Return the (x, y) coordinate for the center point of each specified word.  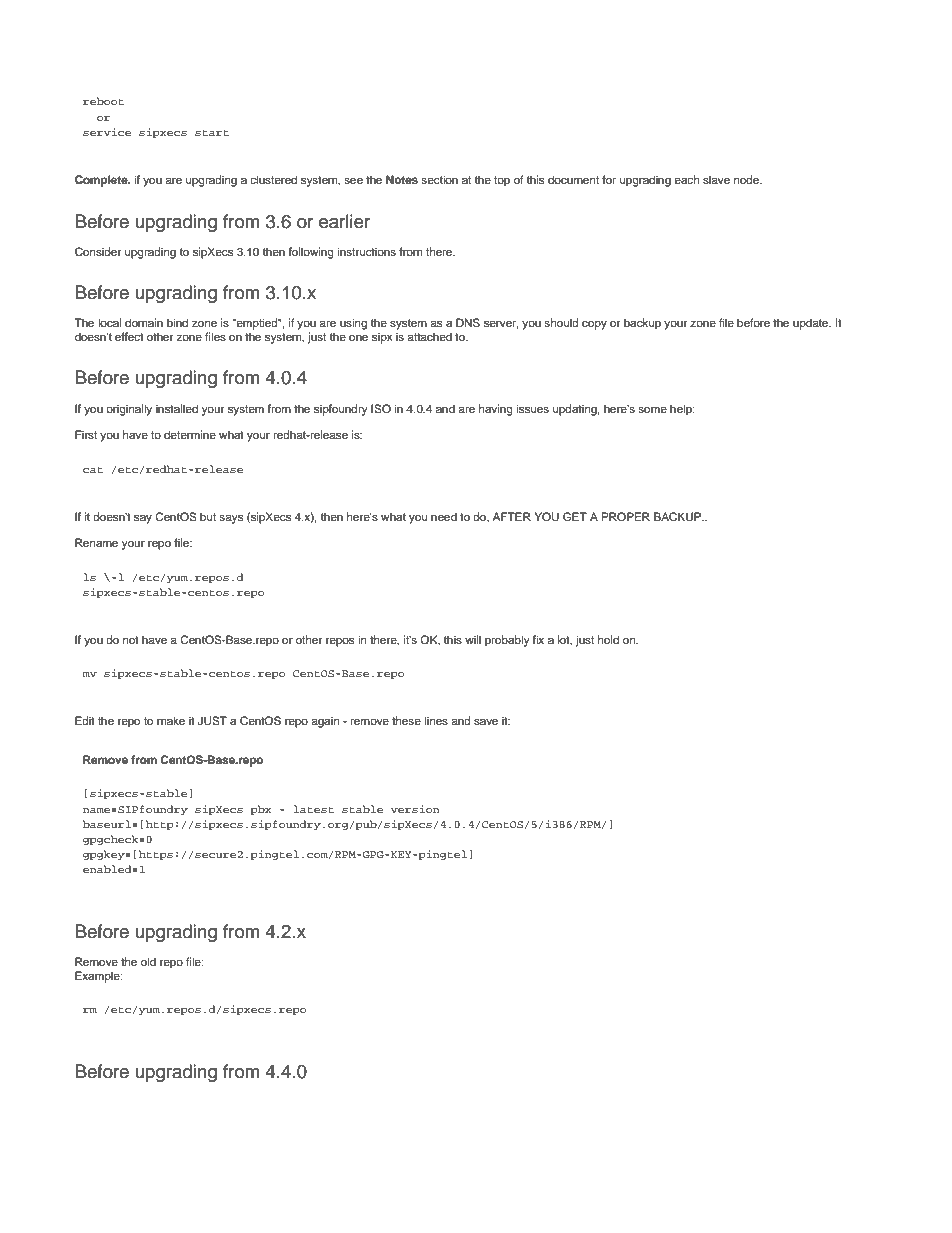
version (415, 809)
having (496, 410)
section (439, 179)
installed (177, 408)
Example (98, 977)
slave (716, 179)
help (682, 410)
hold (608, 639)
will (473, 639)
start (212, 132)
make (171, 720)
